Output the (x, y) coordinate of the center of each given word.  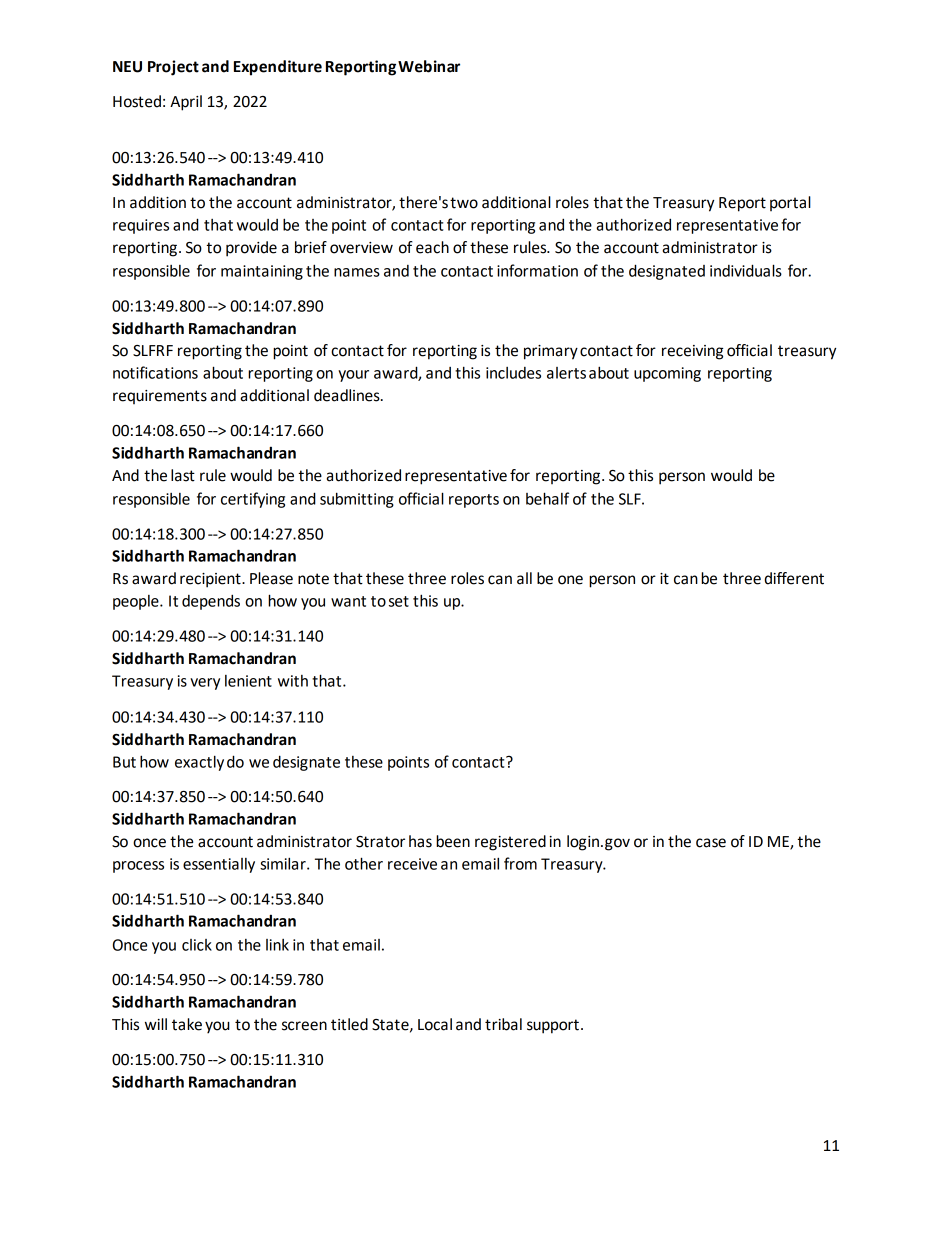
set (399, 601)
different (794, 578)
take (187, 1024)
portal (790, 203)
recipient (211, 580)
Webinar (429, 66)
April (186, 103)
